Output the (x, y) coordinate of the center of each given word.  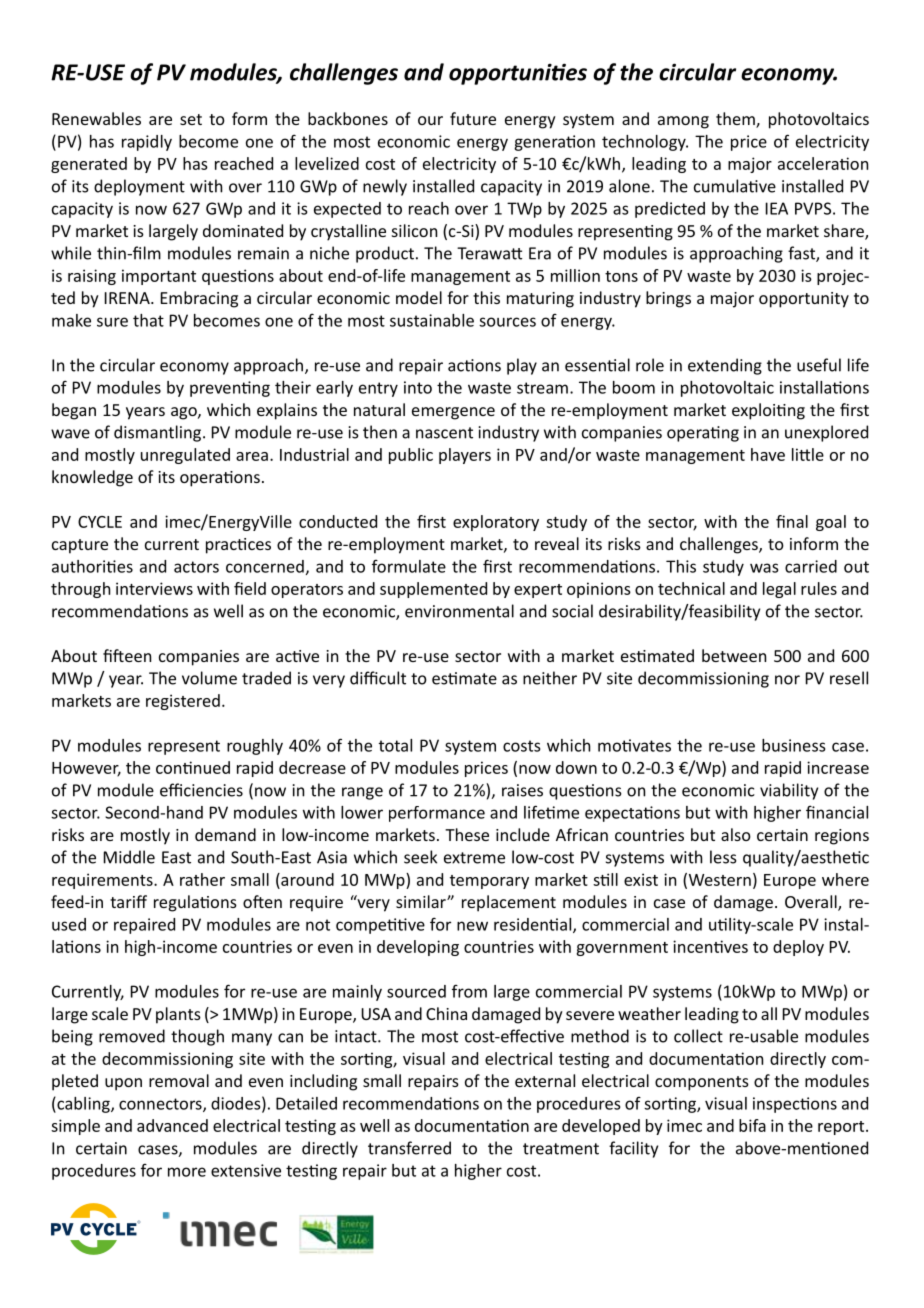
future (473, 118)
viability (789, 791)
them (736, 120)
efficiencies (201, 790)
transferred (409, 1148)
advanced (172, 1125)
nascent (444, 433)
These (467, 834)
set (191, 119)
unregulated (185, 456)
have (768, 454)
